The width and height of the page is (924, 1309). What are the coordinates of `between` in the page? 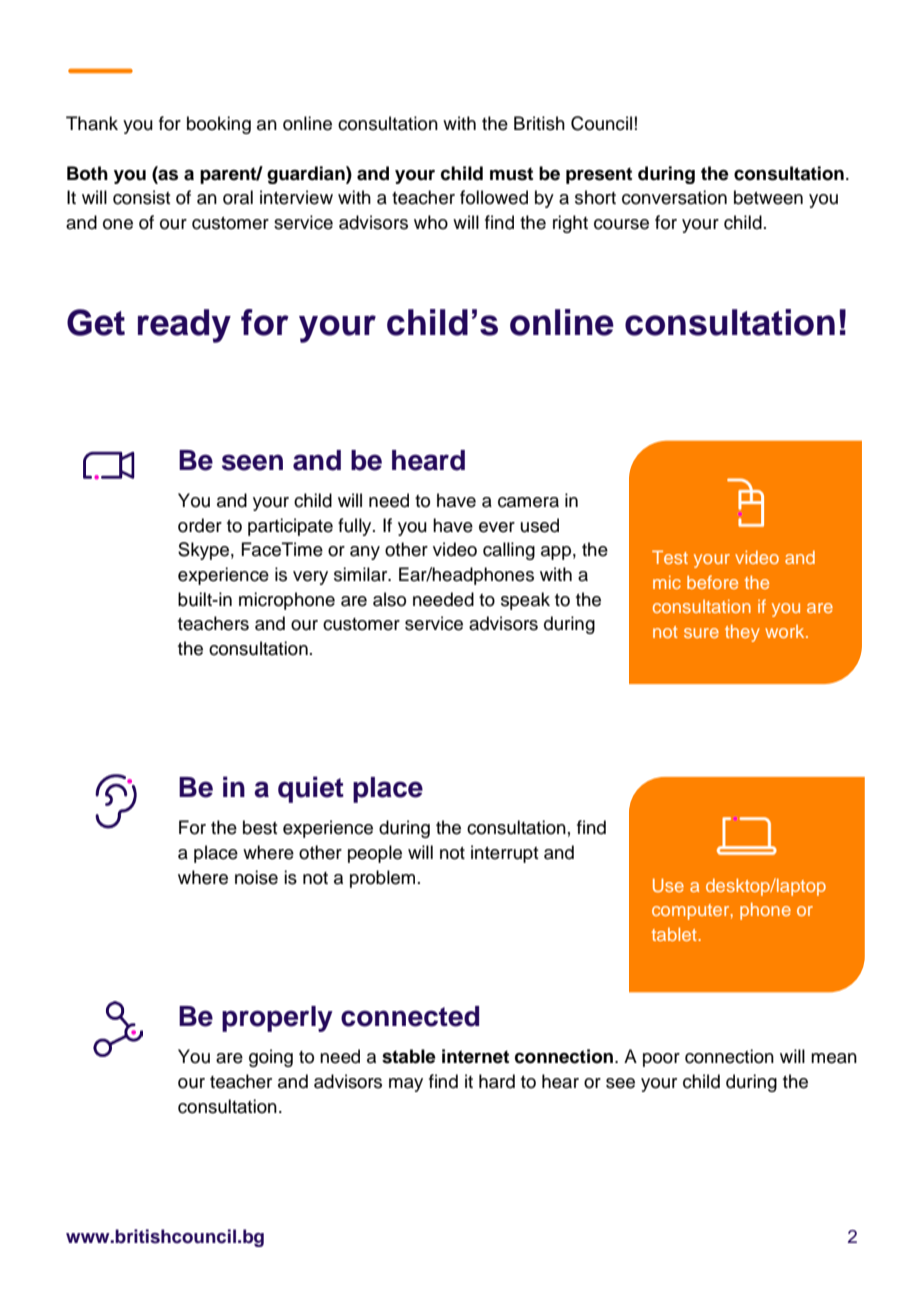 It's located at (768, 197).
